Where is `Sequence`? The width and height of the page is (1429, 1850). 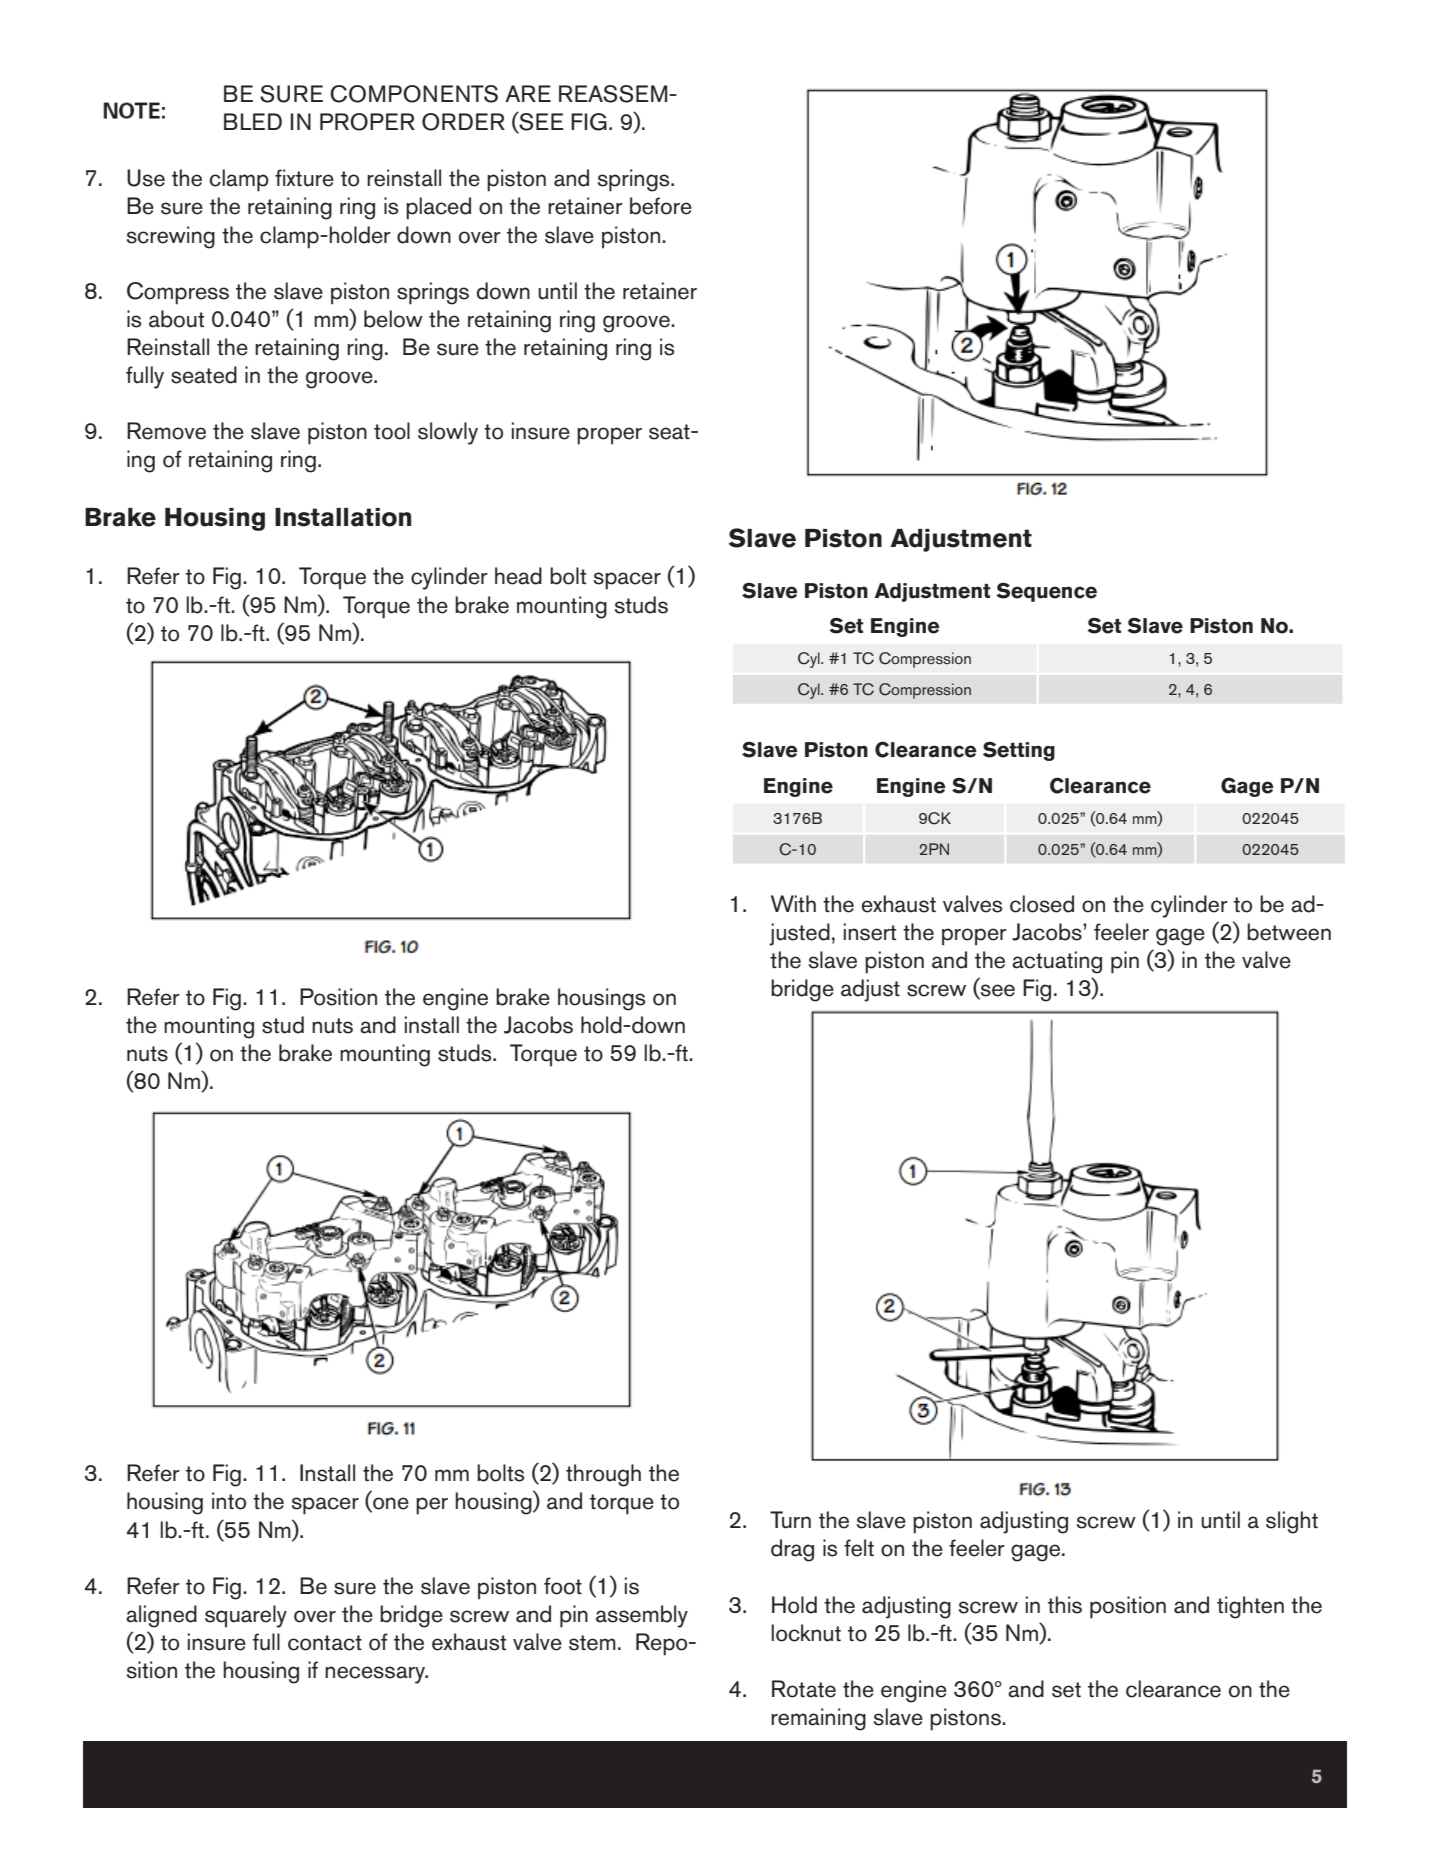 Sequence is located at coordinates (1046, 592).
